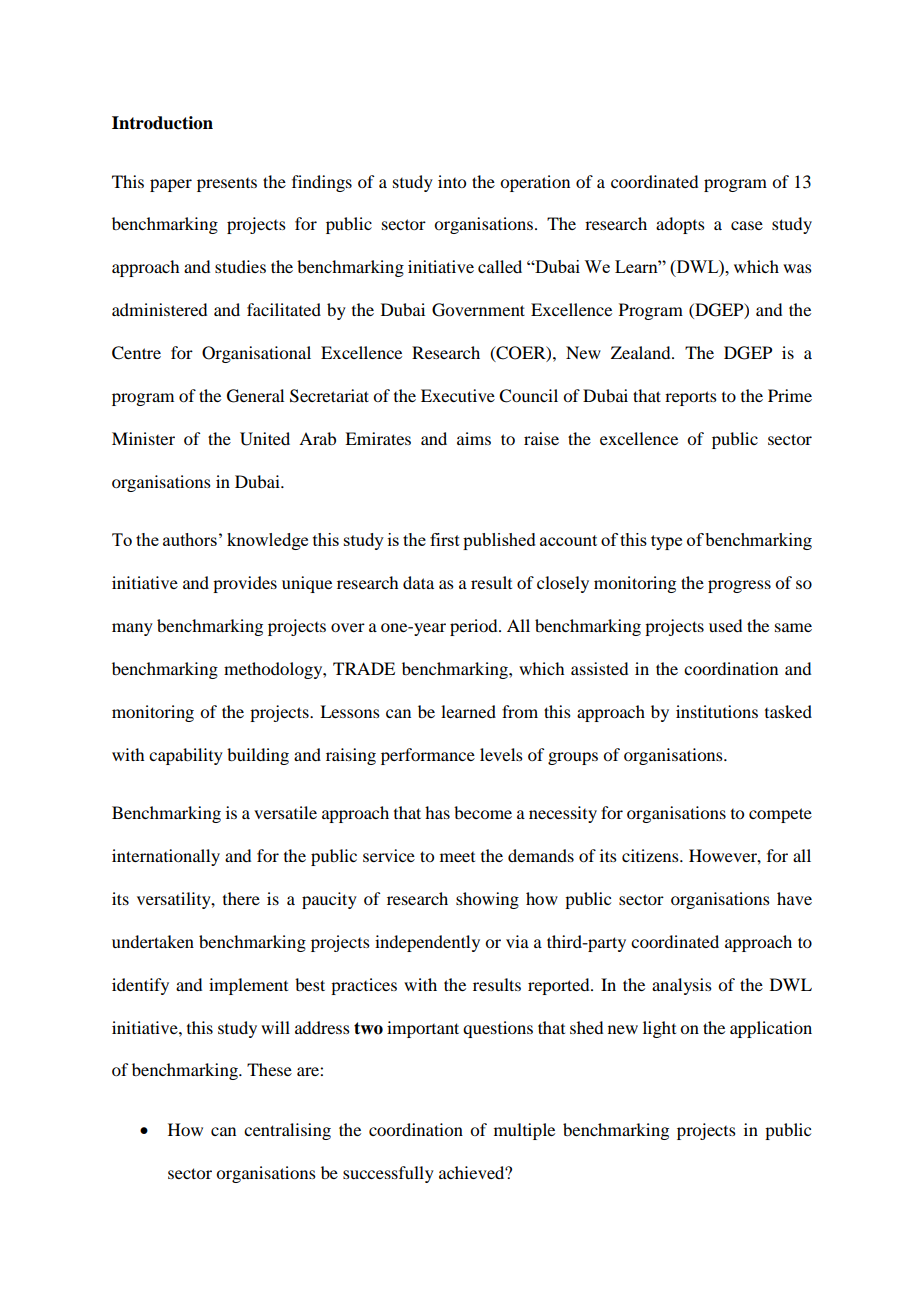 The width and height of the screenshot is (924, 1308). I want to click on into, so click(452, 181).
